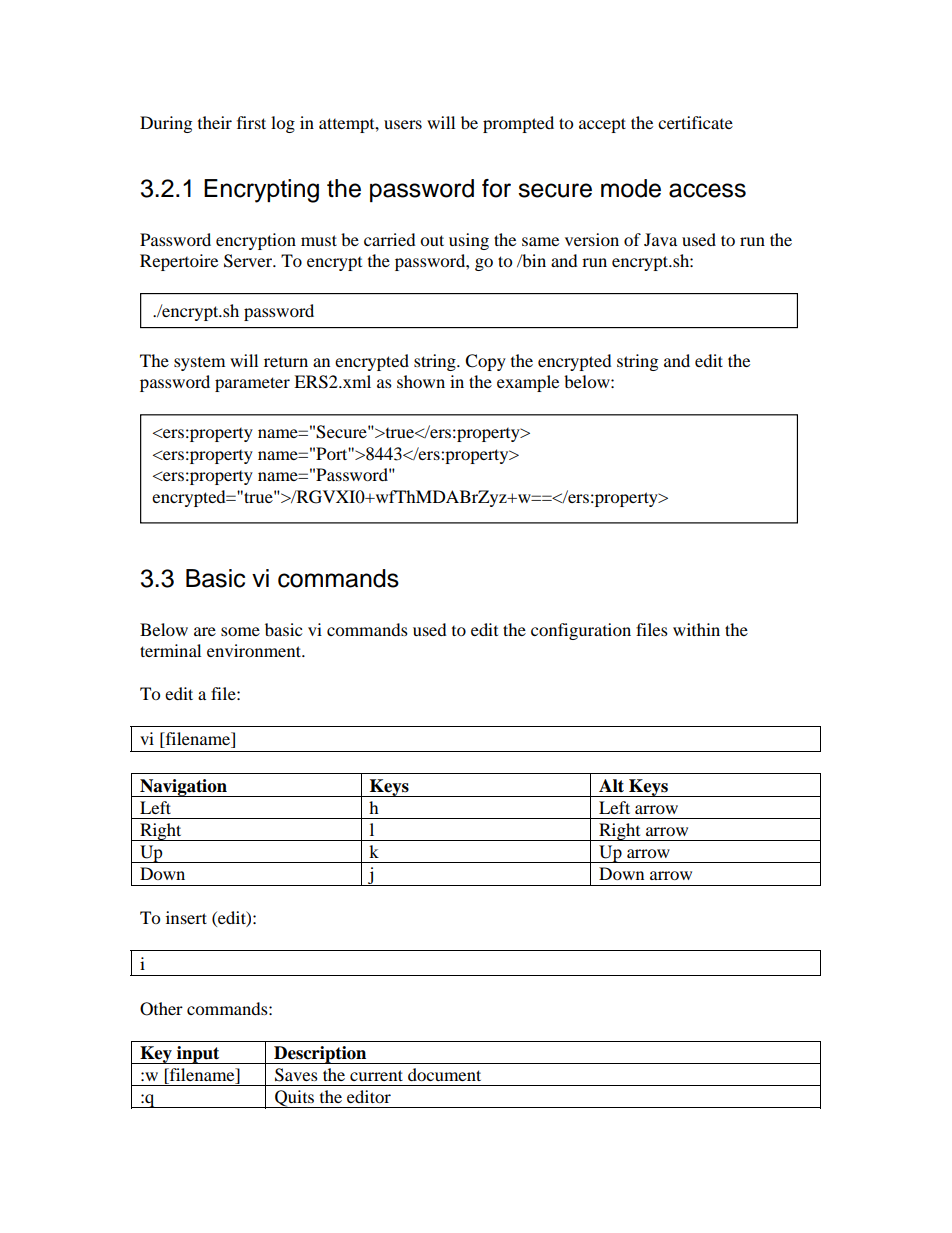 The image size is (952, 1233). Describe the element at coordinates (199, 364) in the page. I see `system` at that location.
